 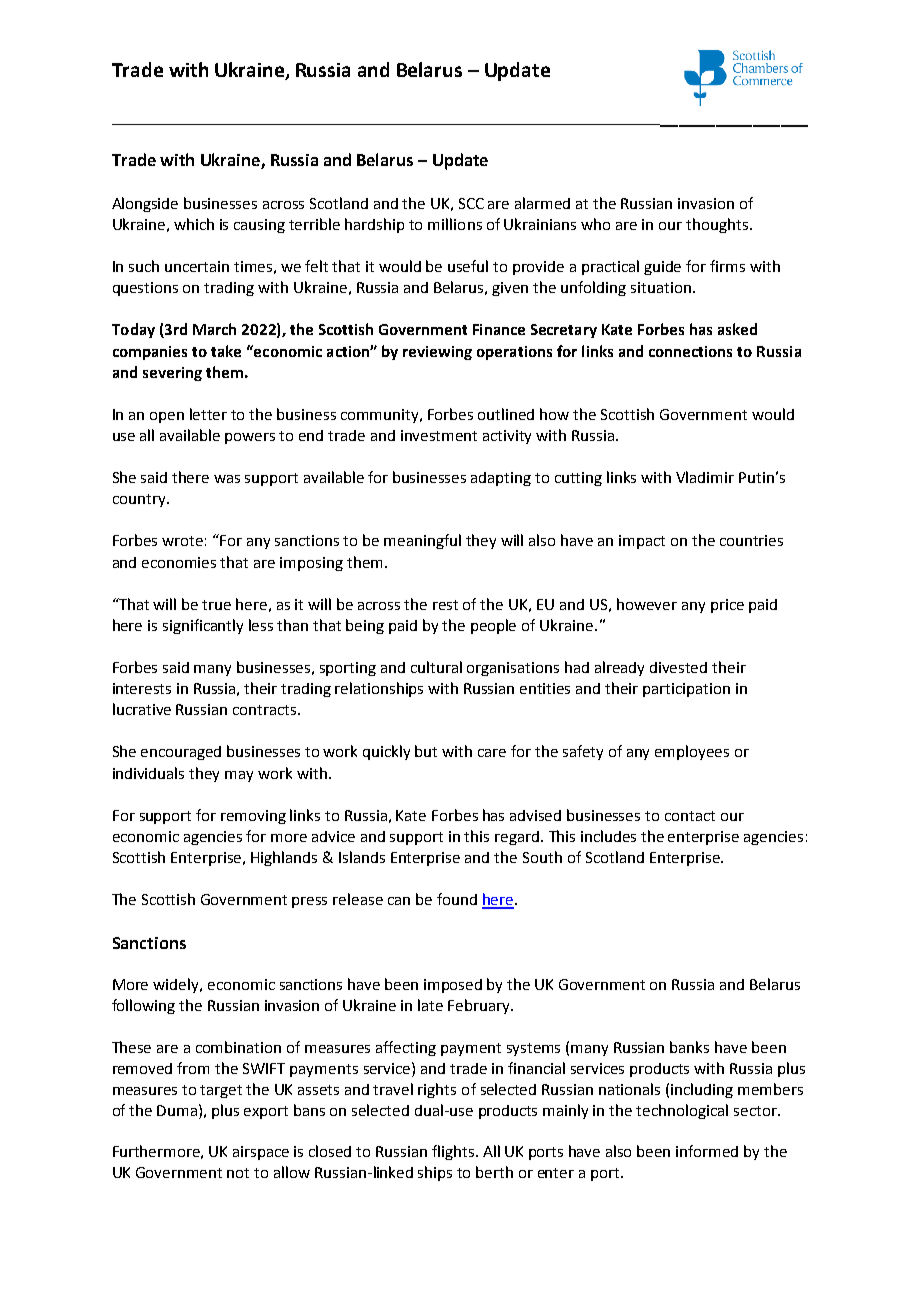 What do you see at coordinates (690, 816) in the screenshot?
I see `contact` at bounding box center [690, 816].
